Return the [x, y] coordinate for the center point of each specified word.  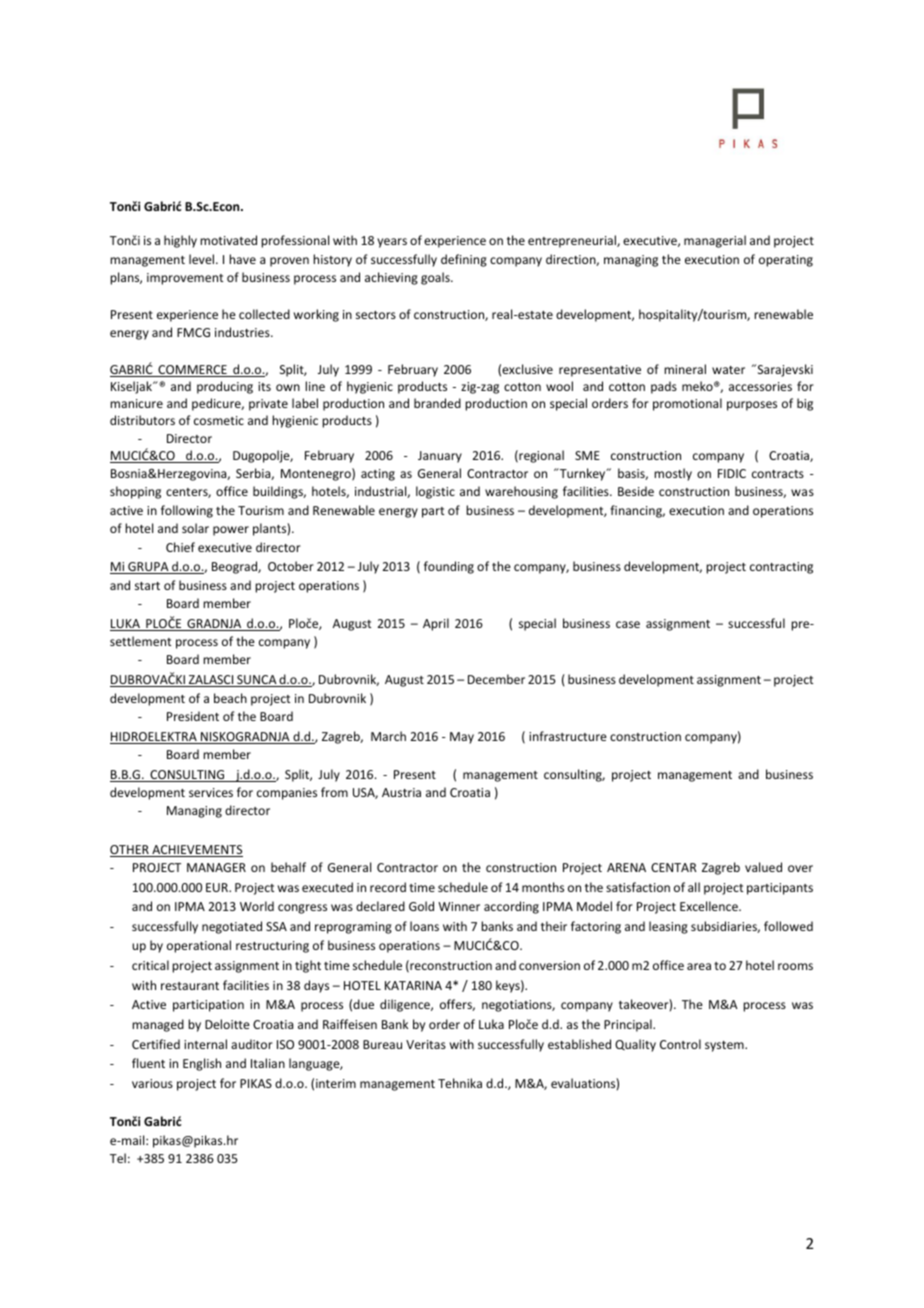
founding [449, 567]
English [202, 1064]
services [211, 792]
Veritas [426, 1044]
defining [464, 260]
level [203, 259]
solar [195, 528]
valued [763, 867]
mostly [673, 474]
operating [786, 261]
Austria [401, 792]
